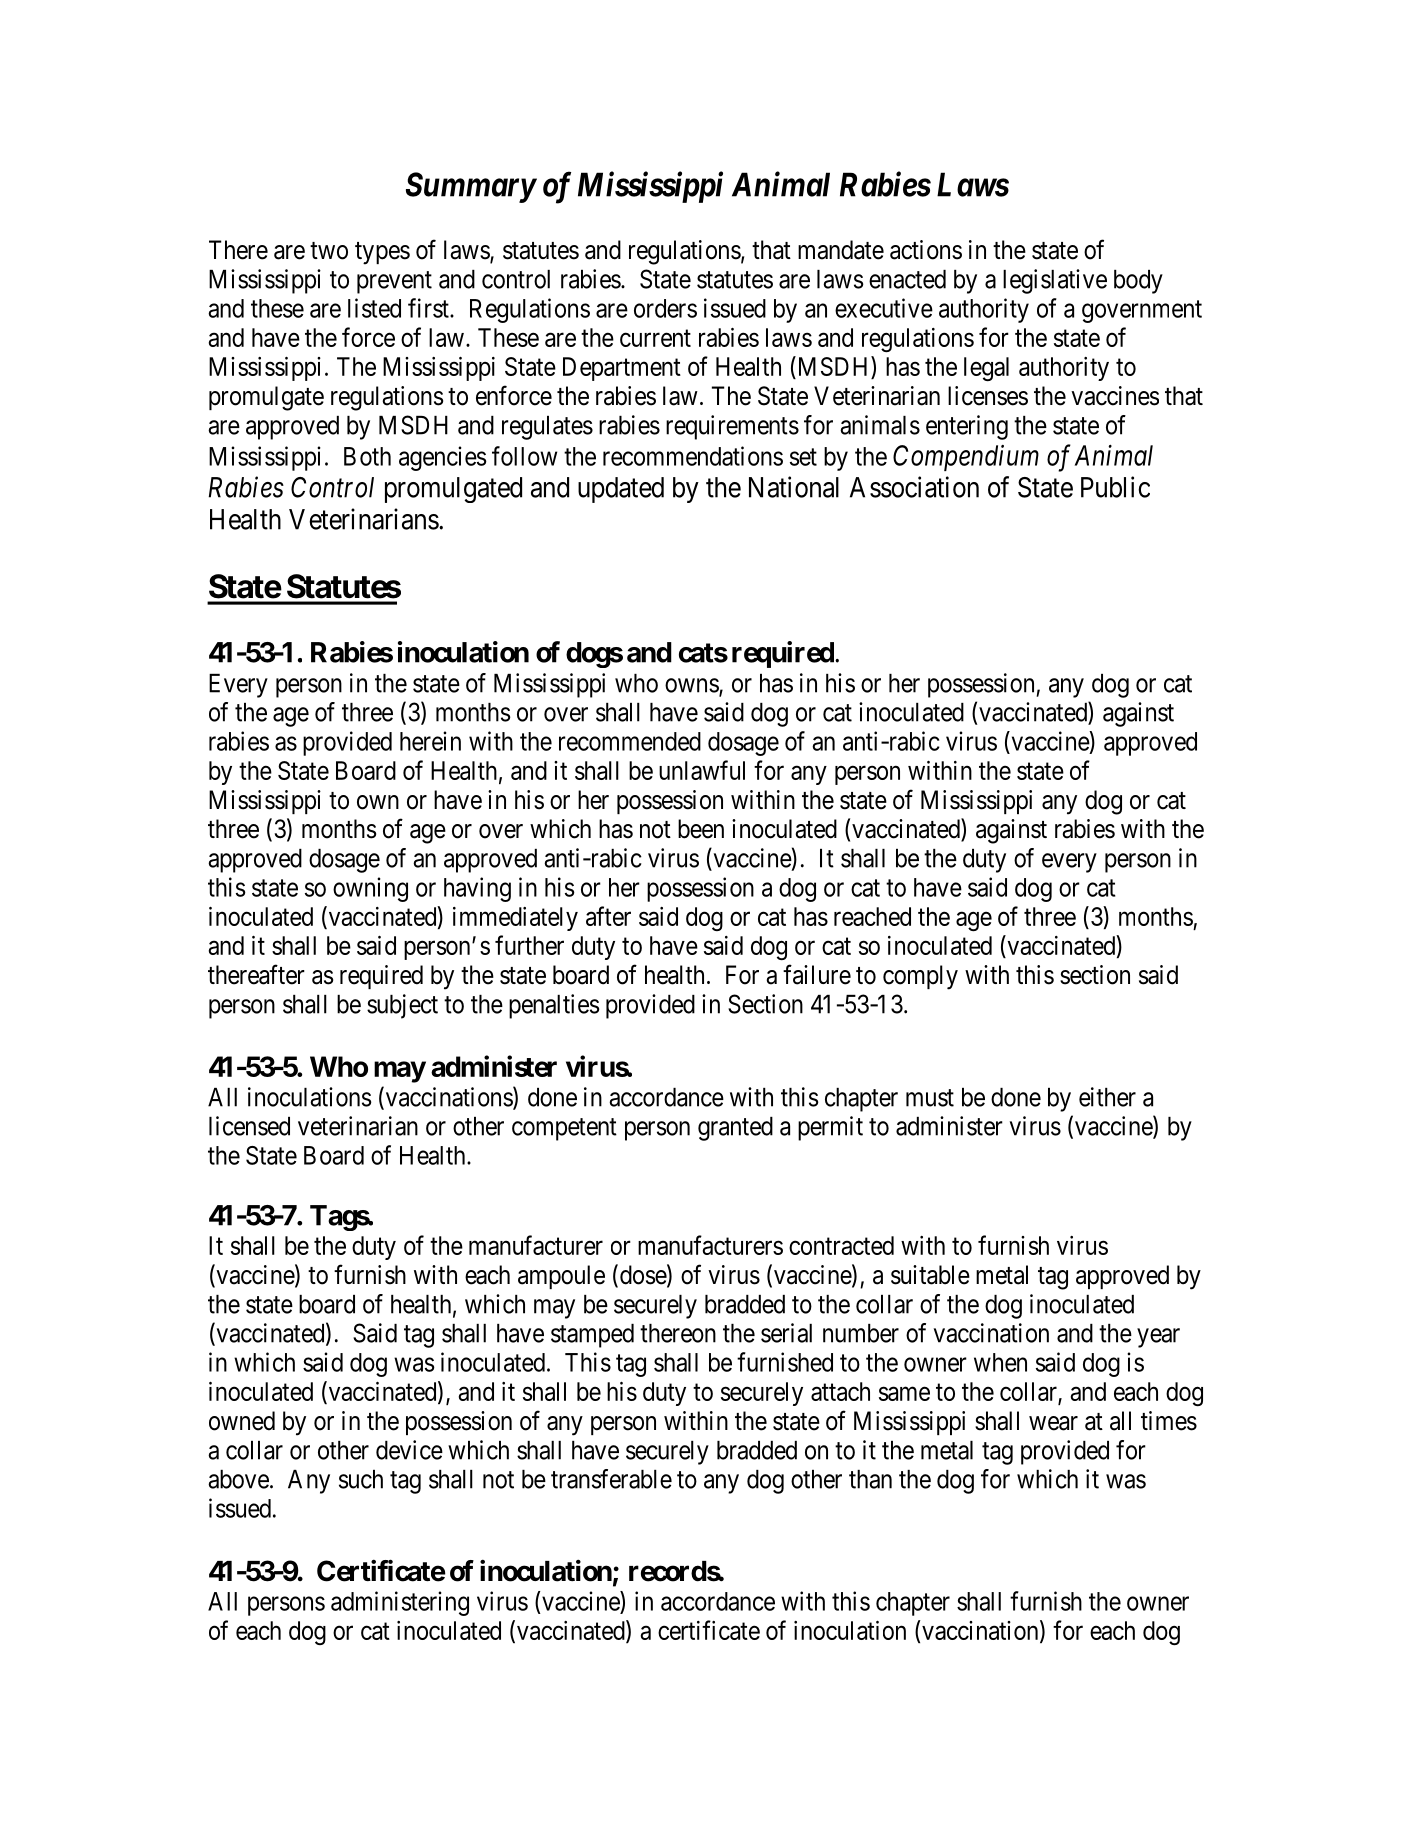 Image resolution: width=1412 pixels, height=1828 pixels. What do you see at coordinates (611, 1479) in the screenshot?
I see `transferable` at bounding box center [611, 1479].
